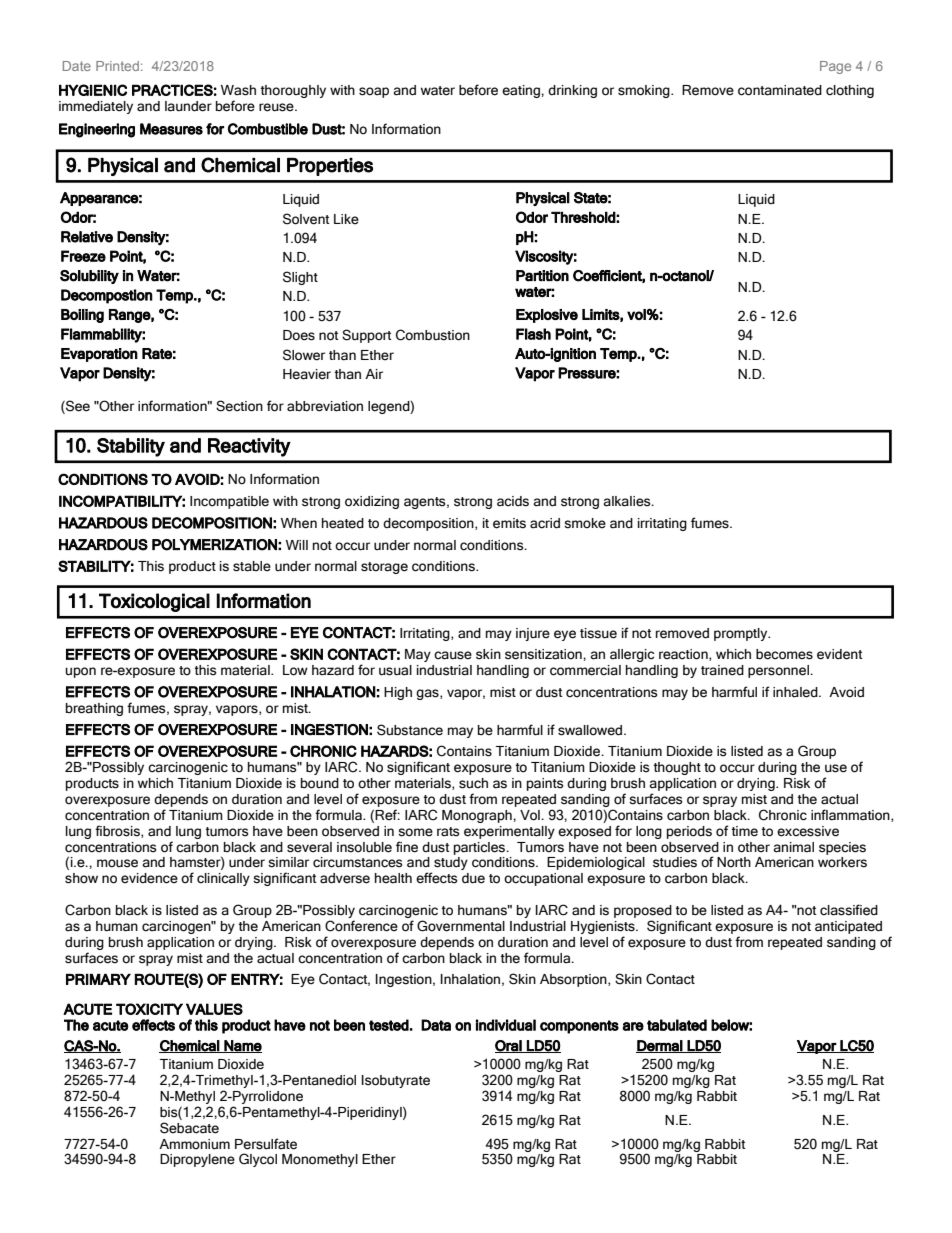  Describe the element at coordinates (118, 831) in the screenshot. I see `fibrosis` at that location.
